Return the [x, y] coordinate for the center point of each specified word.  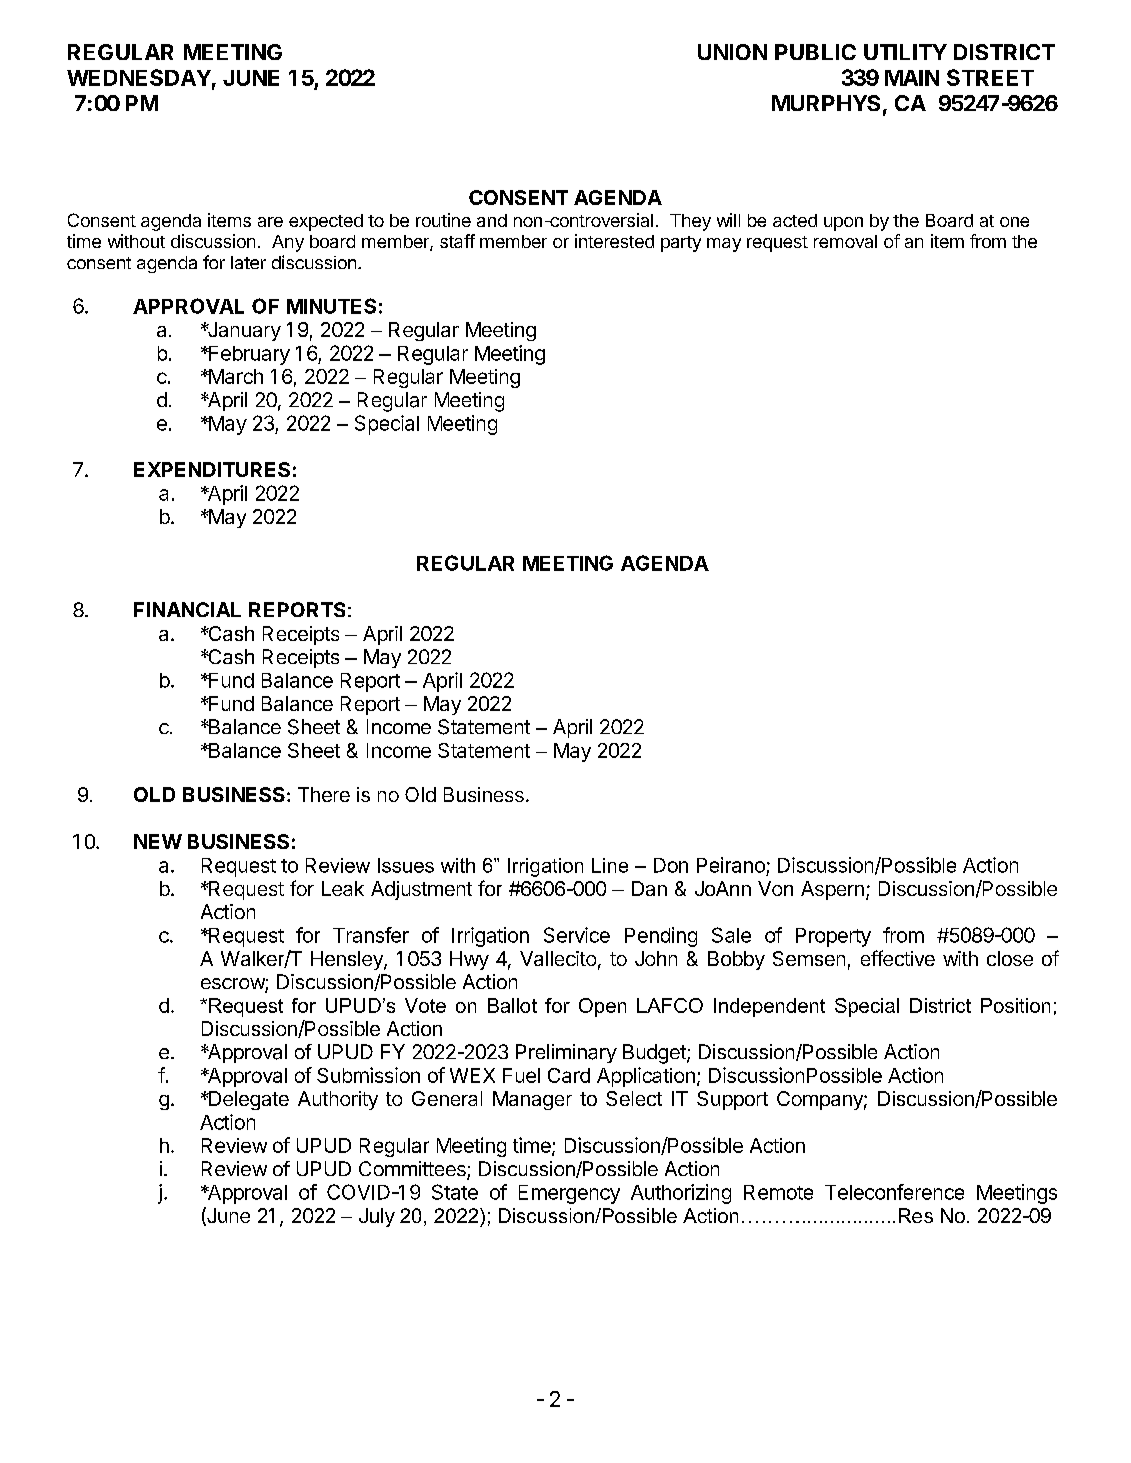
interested [614, 241]
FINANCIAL [187, 609]
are [270, 222]
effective [898, 958]
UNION [732, 52]
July [377, 1217]
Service [577, 935]
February [248, 355]
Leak [343, 888]
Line [610, 865]
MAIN [912, 78]
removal [845, 241]
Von [775, 888]
